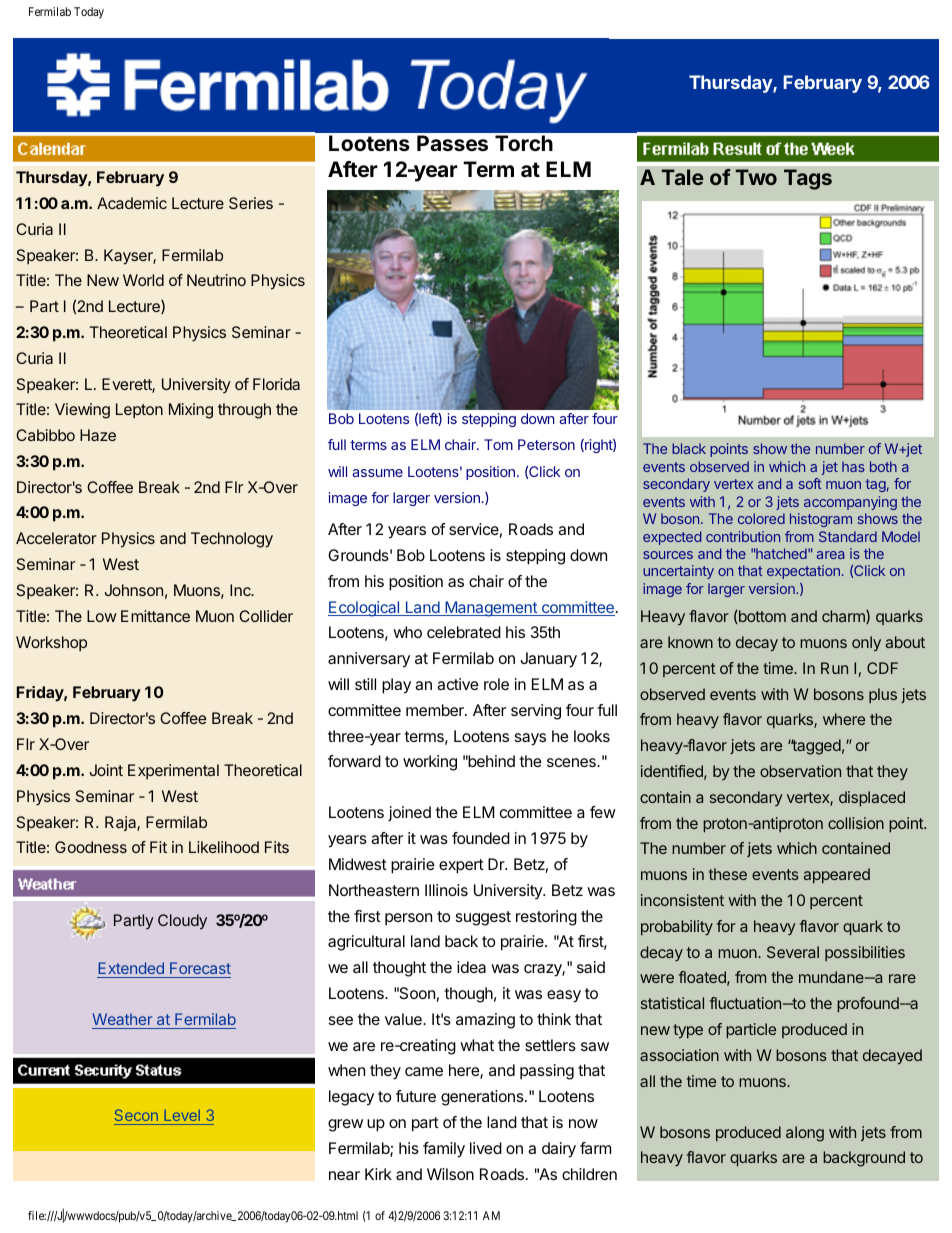  I want to click on Goodness, so click(91, 847).
